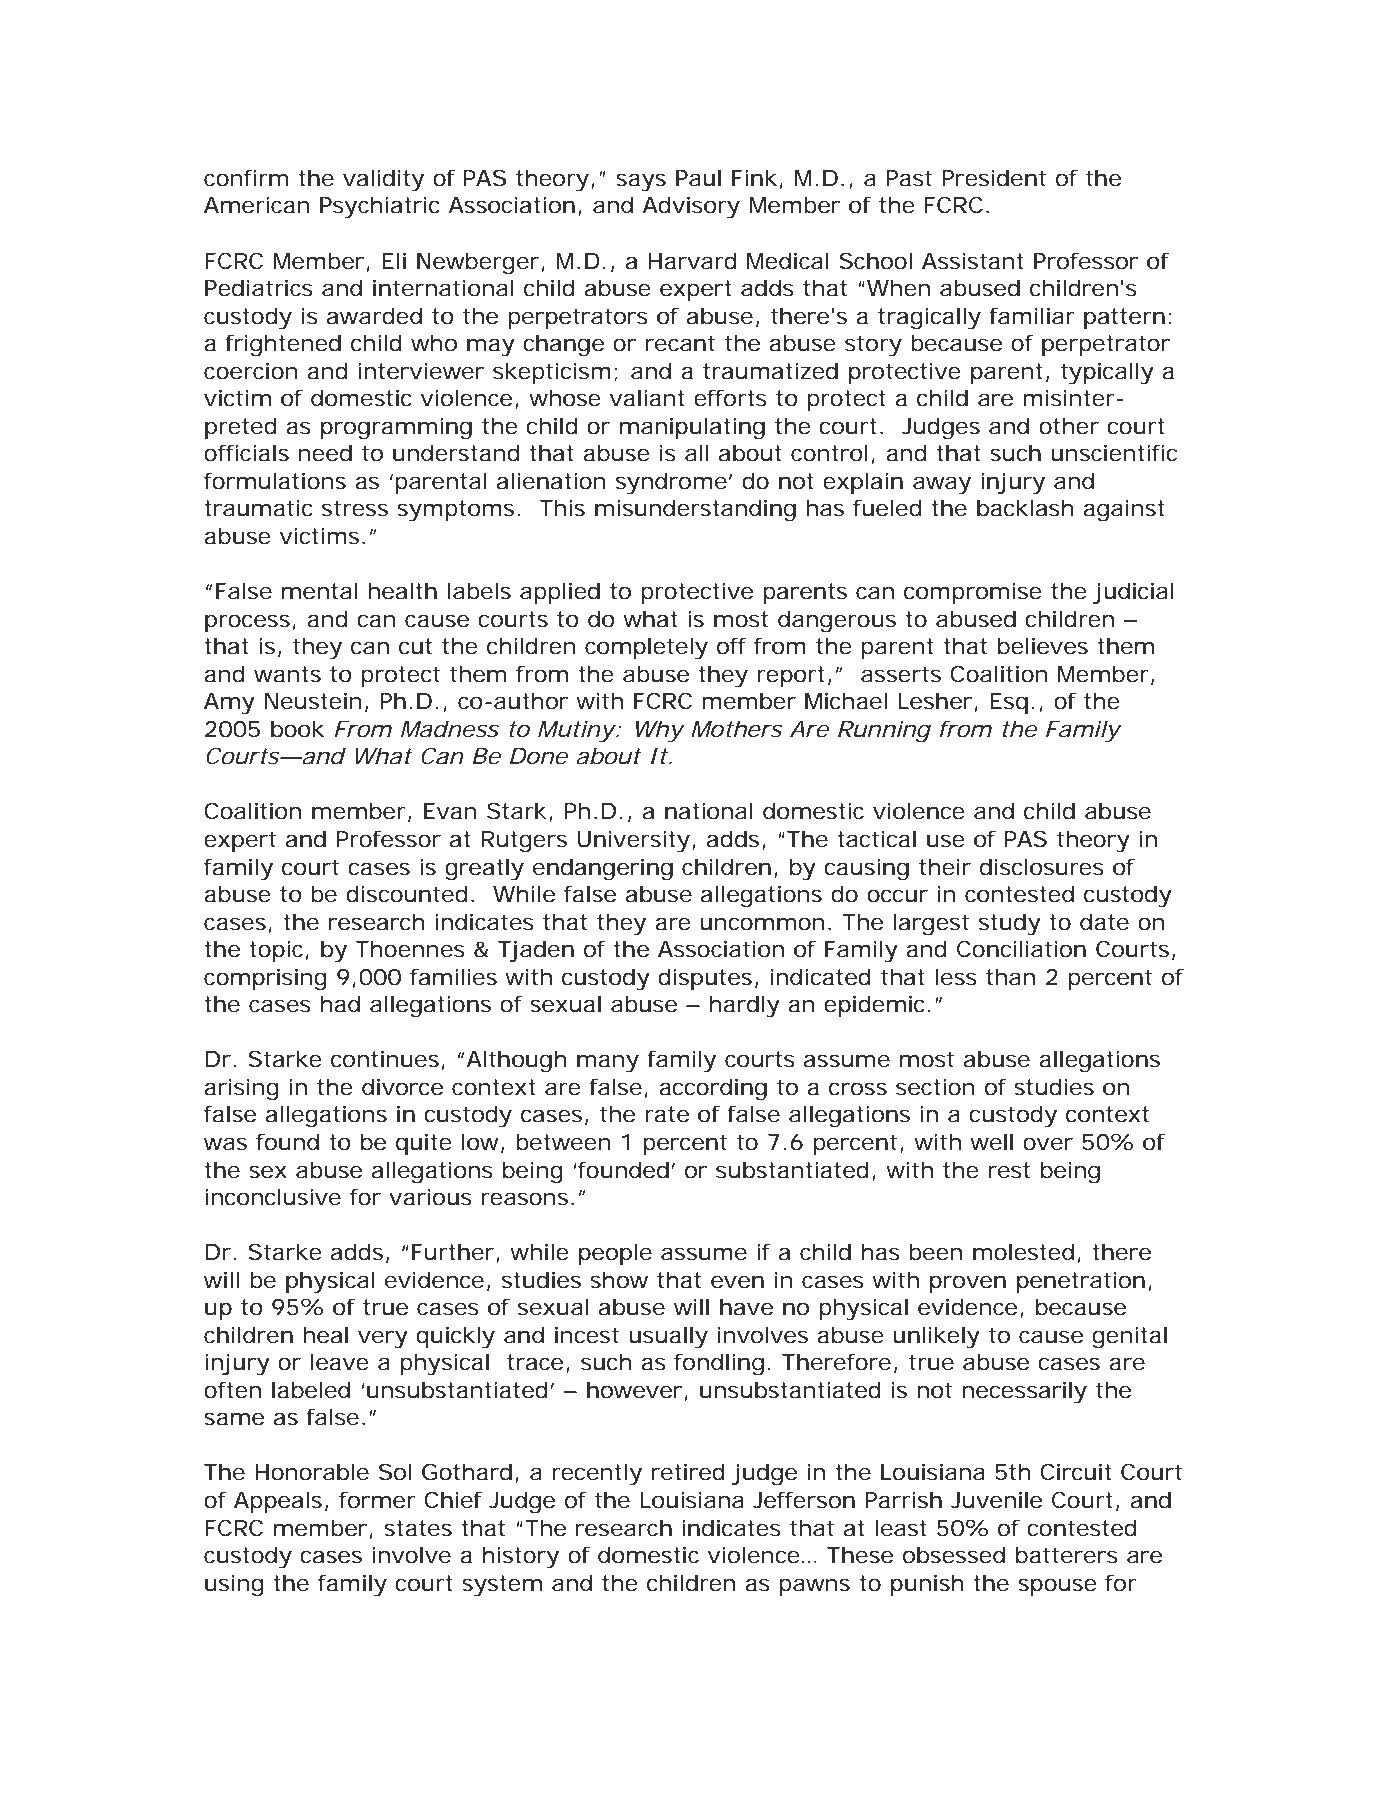 The height and width of the image is (1795, 1387). Describe the element at coordinates (377, 1500) in the image. I see `former` at that location.
